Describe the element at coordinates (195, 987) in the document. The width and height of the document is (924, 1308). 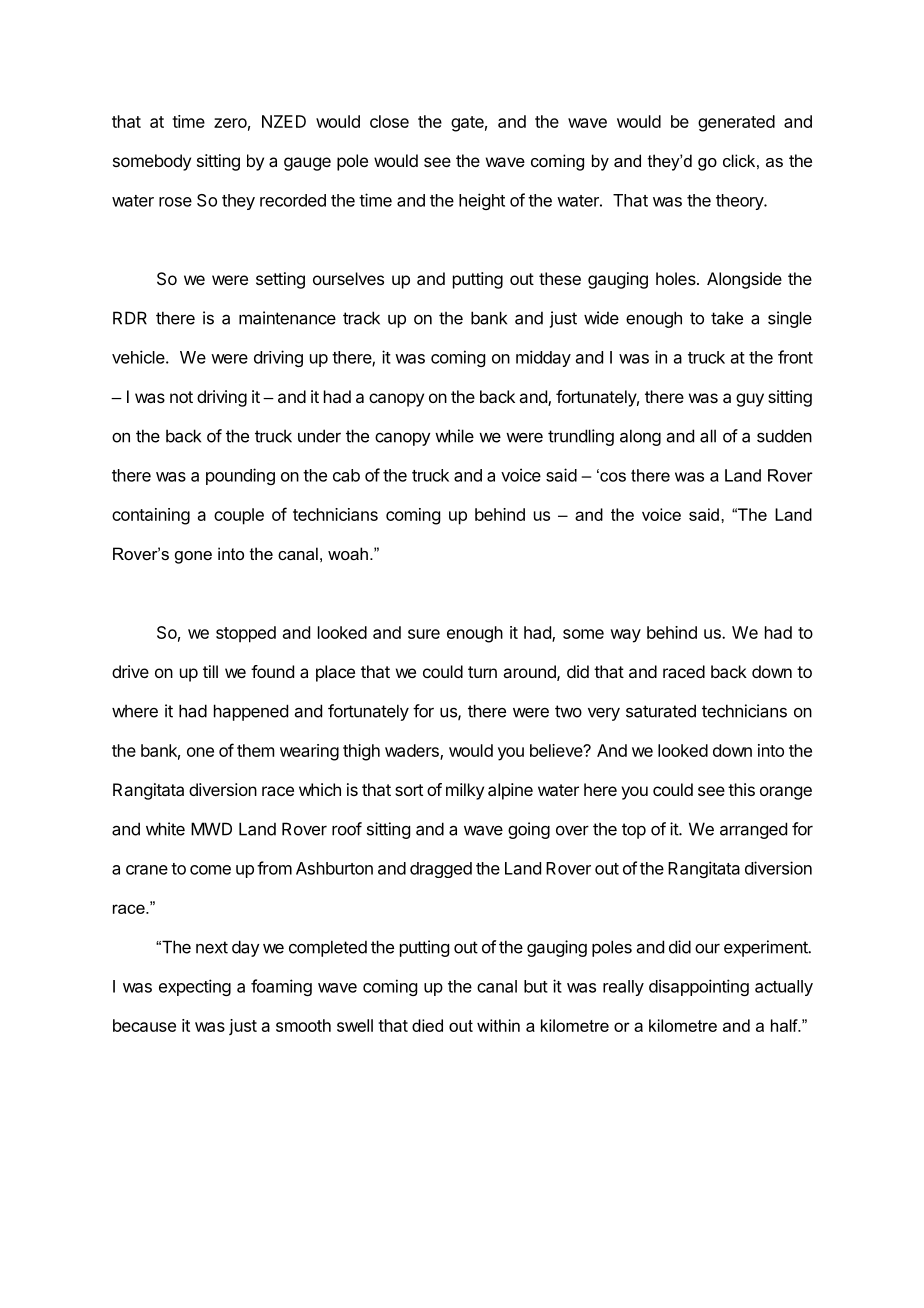
I see `expecting` at that location.
